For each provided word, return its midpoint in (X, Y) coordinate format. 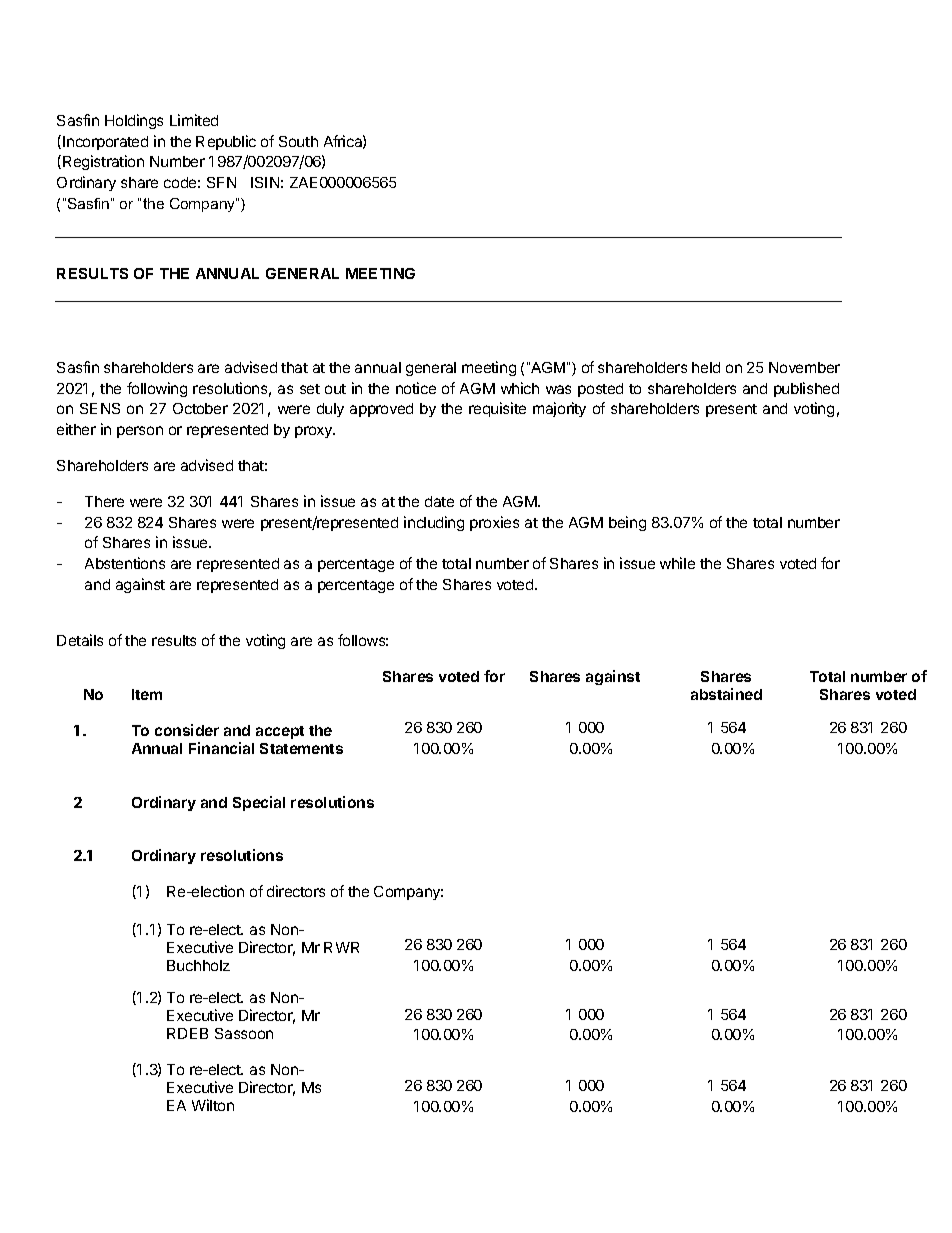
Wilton (213, 1105)
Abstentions (125, 563)
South (298, 141)
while (677, 563)
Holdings (134, 121)
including (434, 523)
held (706, 367)
